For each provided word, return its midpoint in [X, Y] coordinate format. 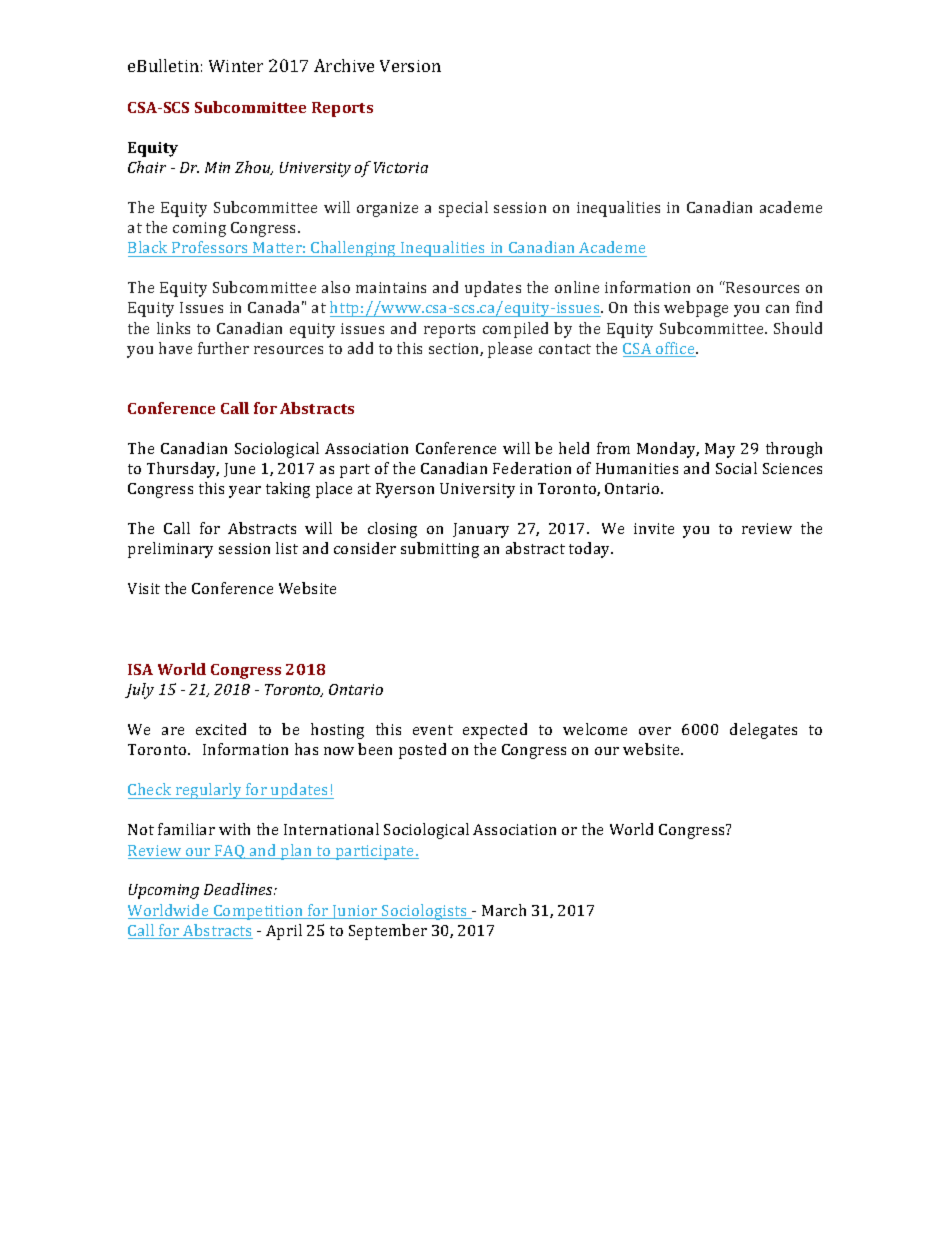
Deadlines [240, 889]
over [655, 731]
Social [736, 468]
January [481, 530]
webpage [696, 309]
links [173, 328]
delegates [763, 731]
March [504, 910]
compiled [515, 330]
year [245, 492]
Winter [236, 66]
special [463, 209]
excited [221, 729]
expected [495, 731]
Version [410, 66]
